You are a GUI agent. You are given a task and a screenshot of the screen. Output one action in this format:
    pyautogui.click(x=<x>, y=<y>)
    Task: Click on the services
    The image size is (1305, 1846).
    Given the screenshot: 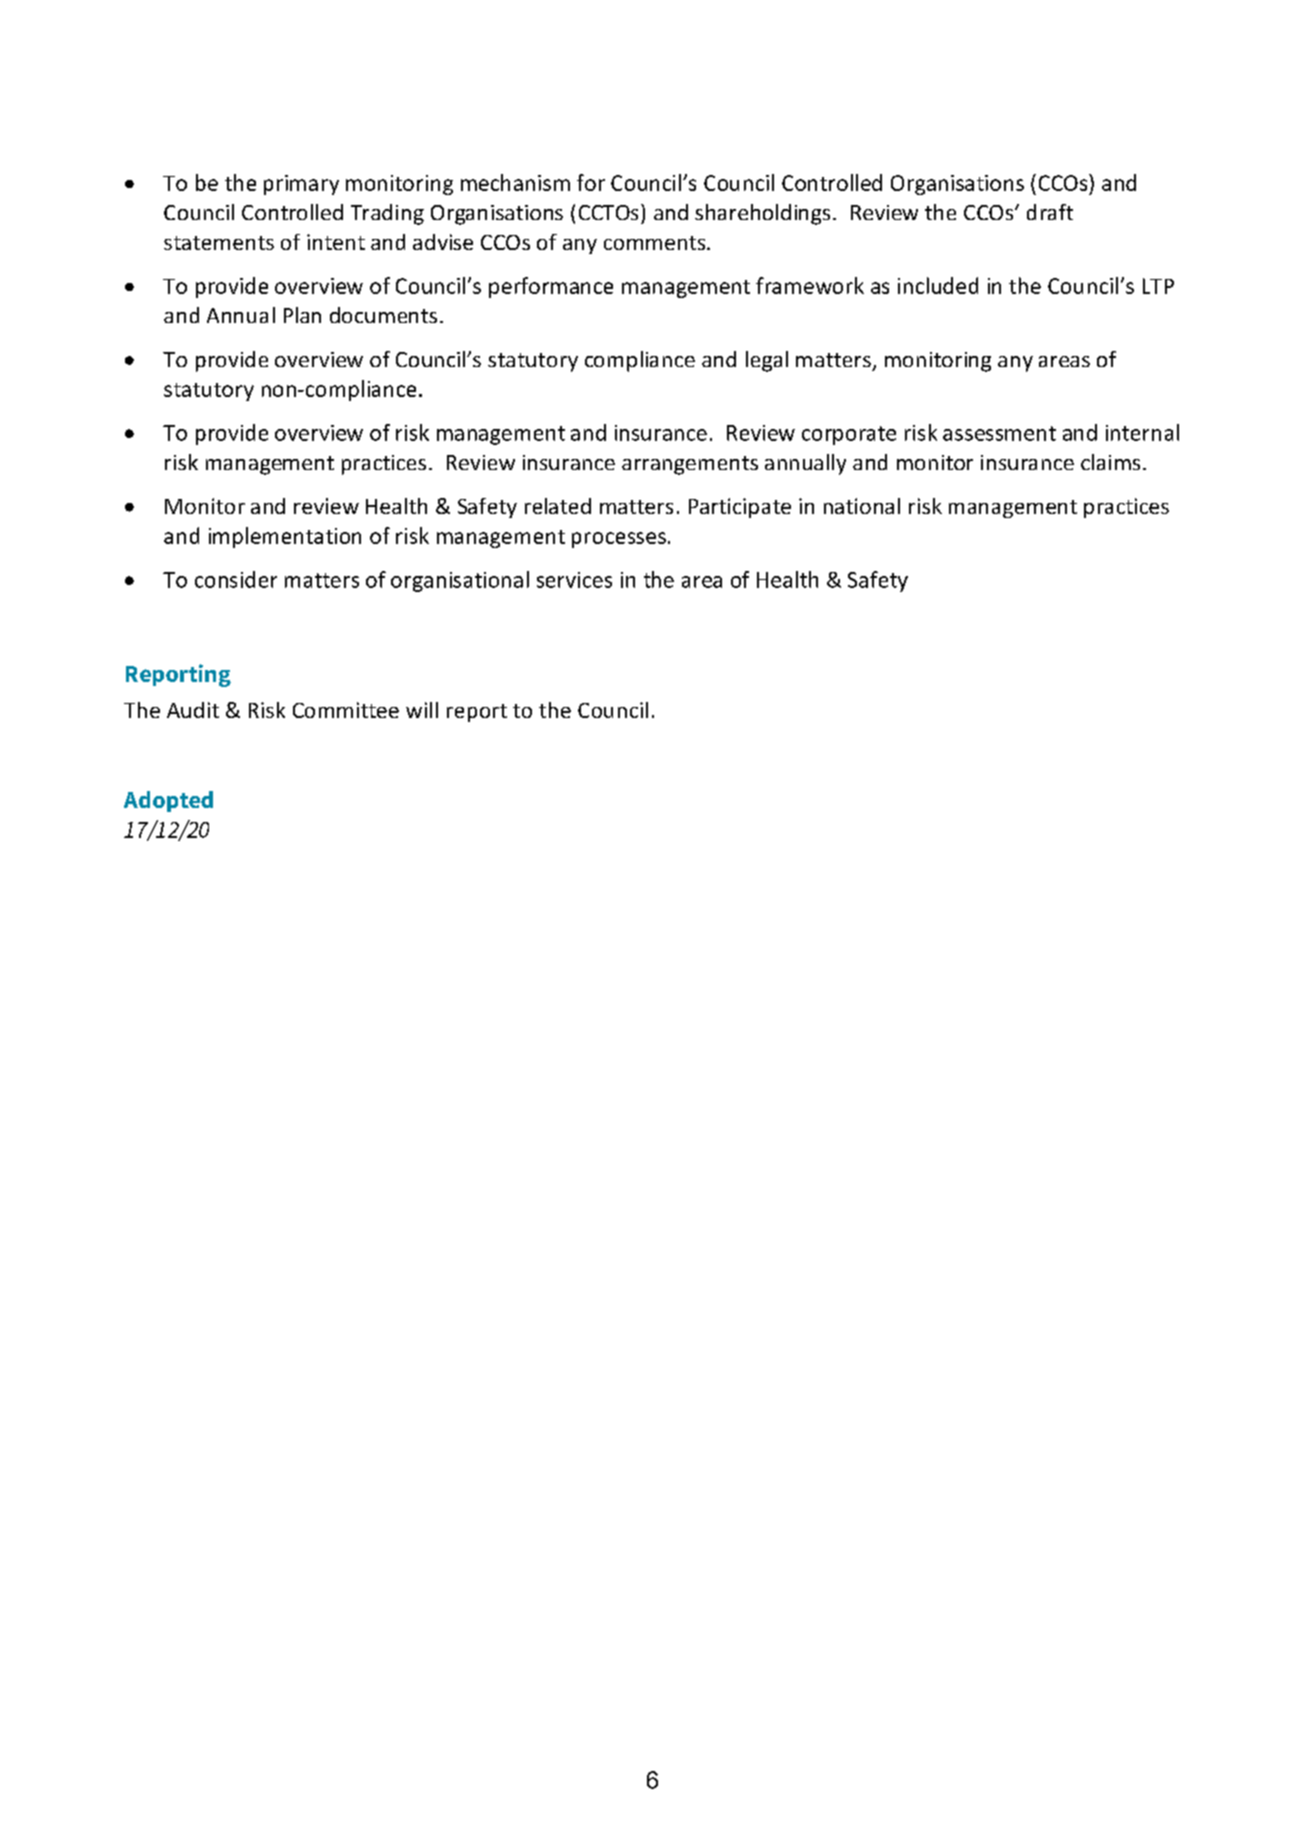 What is the action you would take?
    pyautogui.click(x=574, y=580)
